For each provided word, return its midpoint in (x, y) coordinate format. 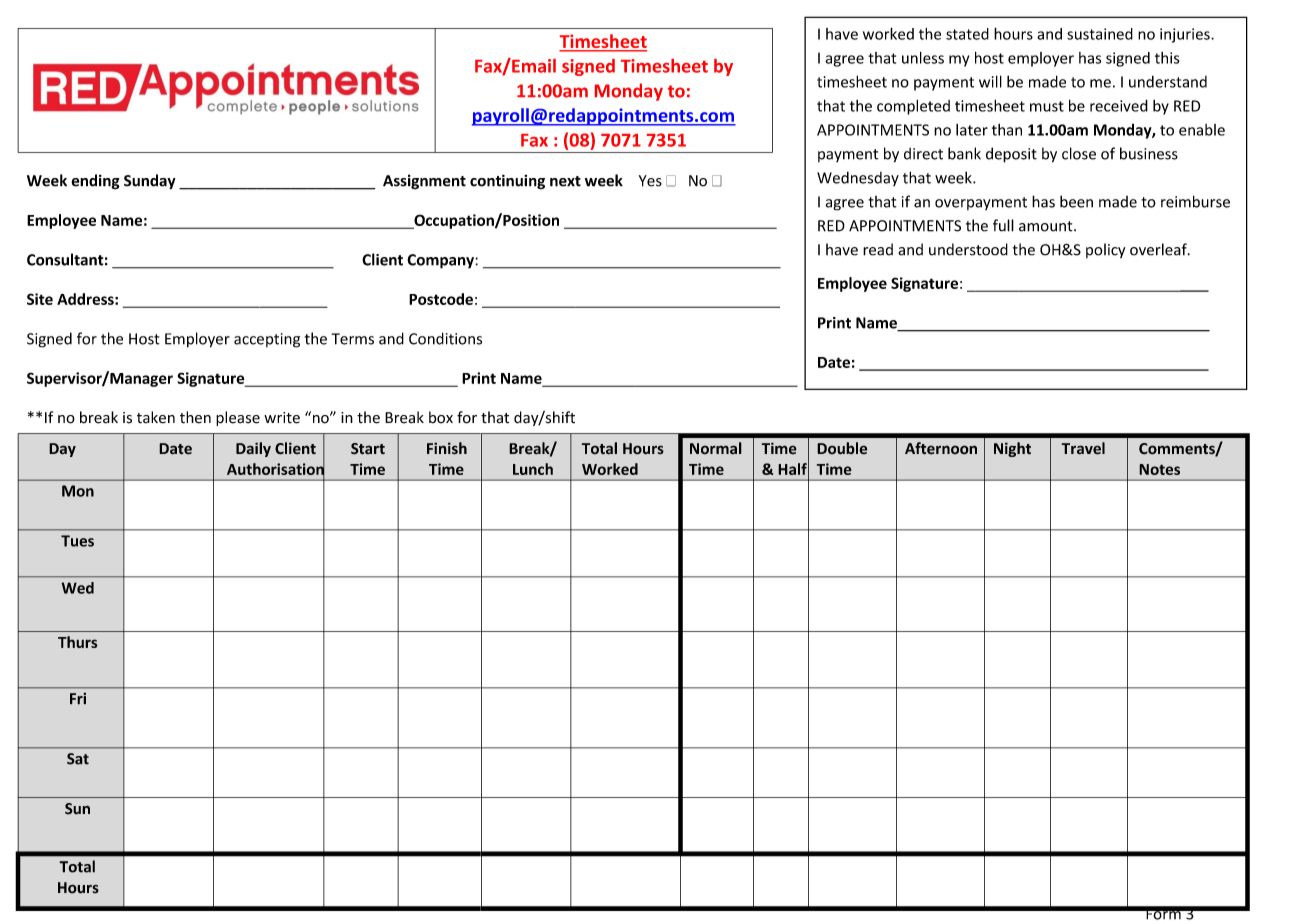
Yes (650, 181)
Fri (78, 698)
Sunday (149, 182)
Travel (1083, 448)
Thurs (78, 642)
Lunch (533, 469)
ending (95, 182)
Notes (1159, 469)
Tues (77, 541)
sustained (1100, 34)
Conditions (445, 338)
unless (923, 58)
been (1076, 201)
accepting (267, 340)
